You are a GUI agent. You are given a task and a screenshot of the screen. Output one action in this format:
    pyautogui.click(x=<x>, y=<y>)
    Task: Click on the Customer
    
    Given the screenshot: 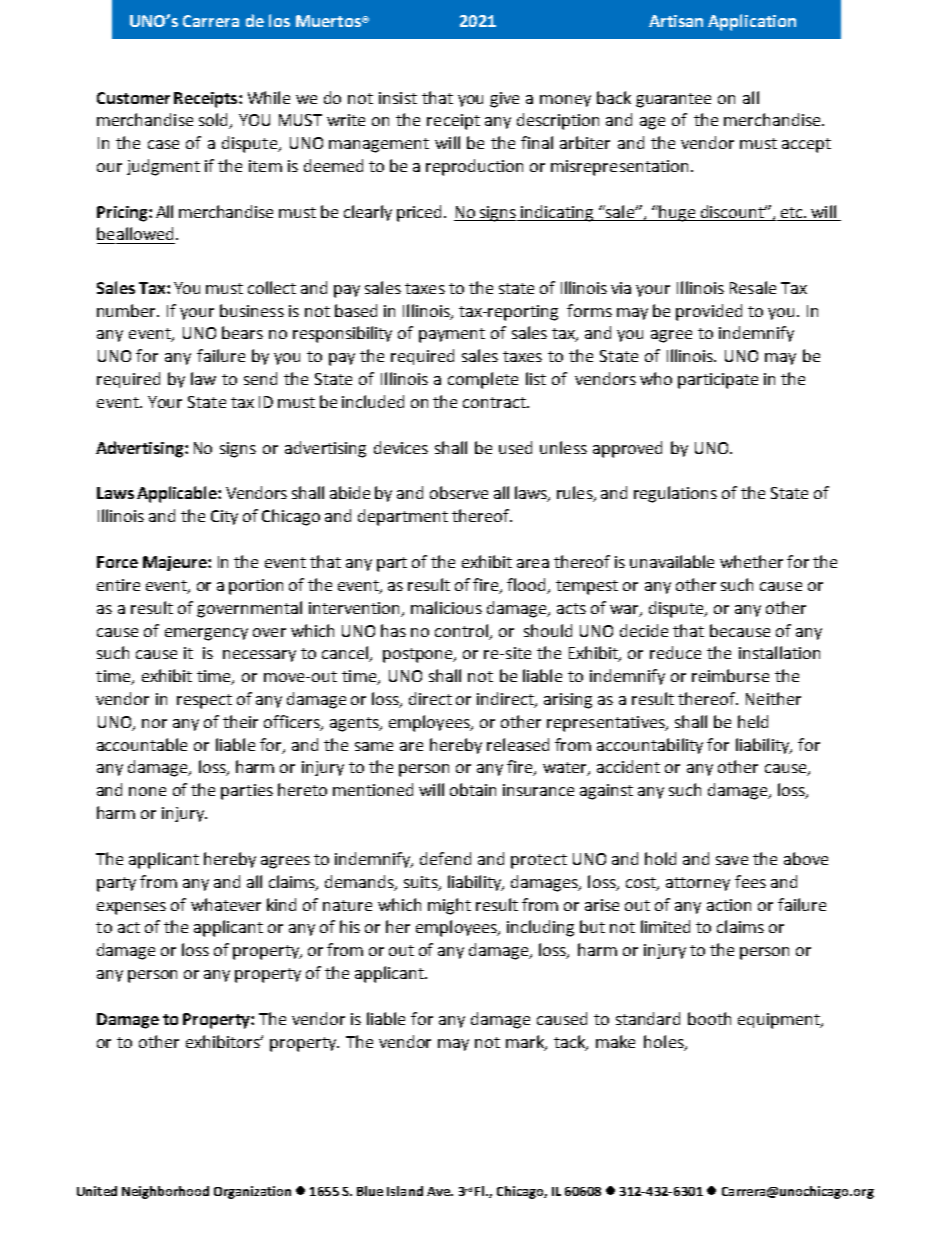 What is the action you would take?
    pyautogui.click(x=133, y=98)
